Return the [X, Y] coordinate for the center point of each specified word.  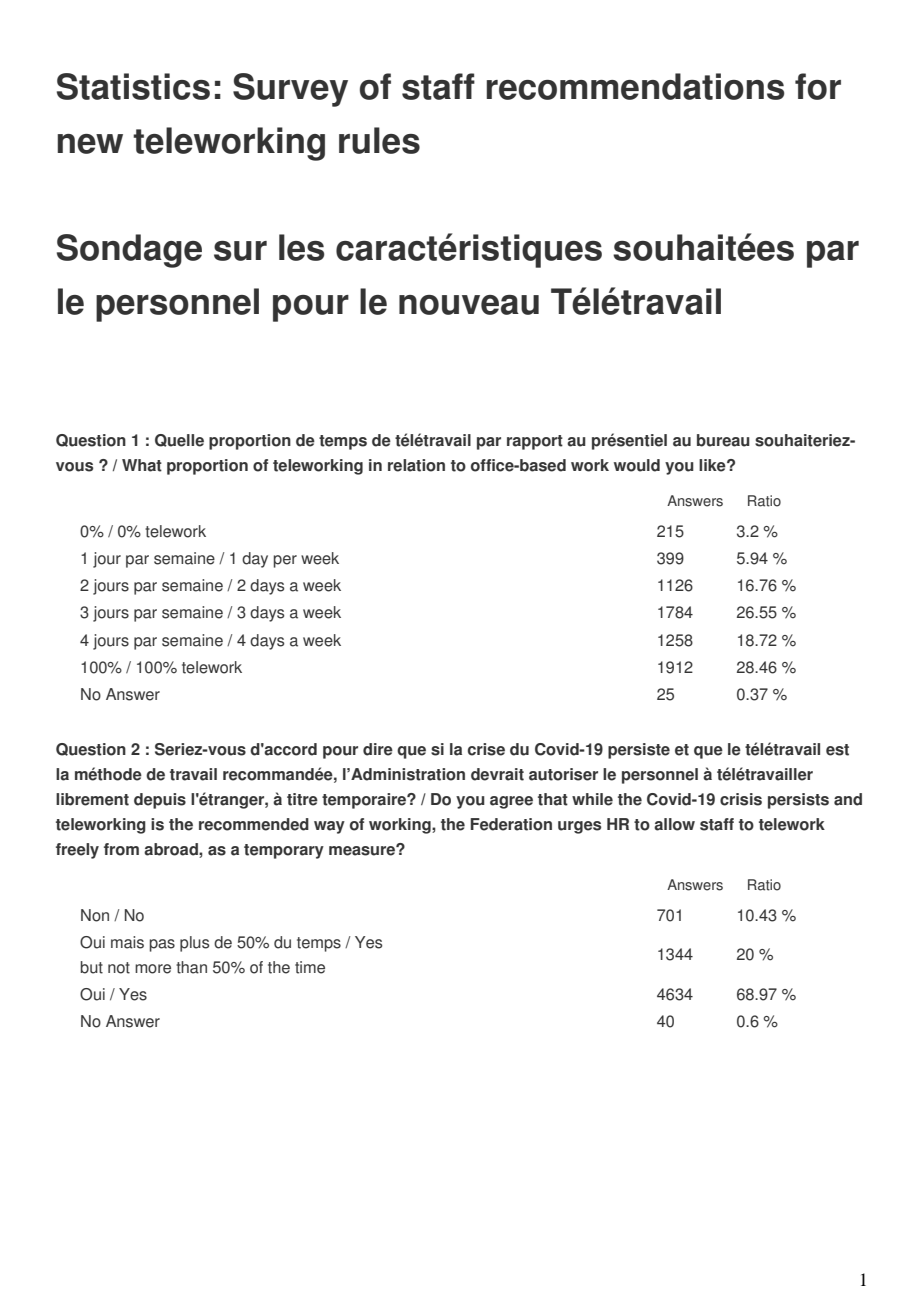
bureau [723, 440]
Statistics [133, 86]
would [637, 465]
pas [162, 945]
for [818, 86]
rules [379, 140]
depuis [160, 801]
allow [674, 824]
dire [378, 749]
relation [416, 465]
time [310, 967]
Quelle [179, 440]
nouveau [469, 305]
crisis [741, 799]
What [142, 465]
